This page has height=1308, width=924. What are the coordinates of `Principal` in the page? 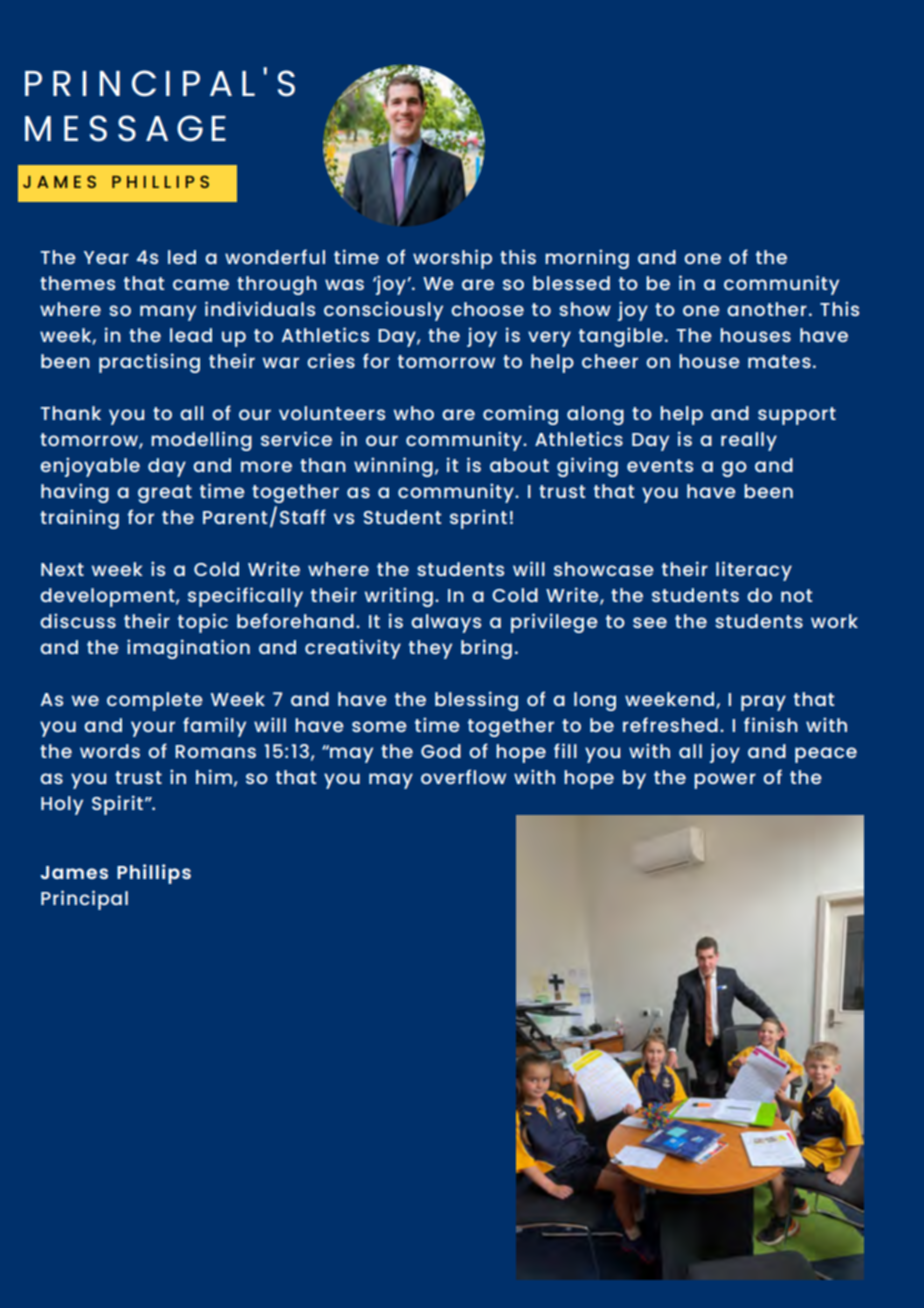 It's located at (84, 900).
